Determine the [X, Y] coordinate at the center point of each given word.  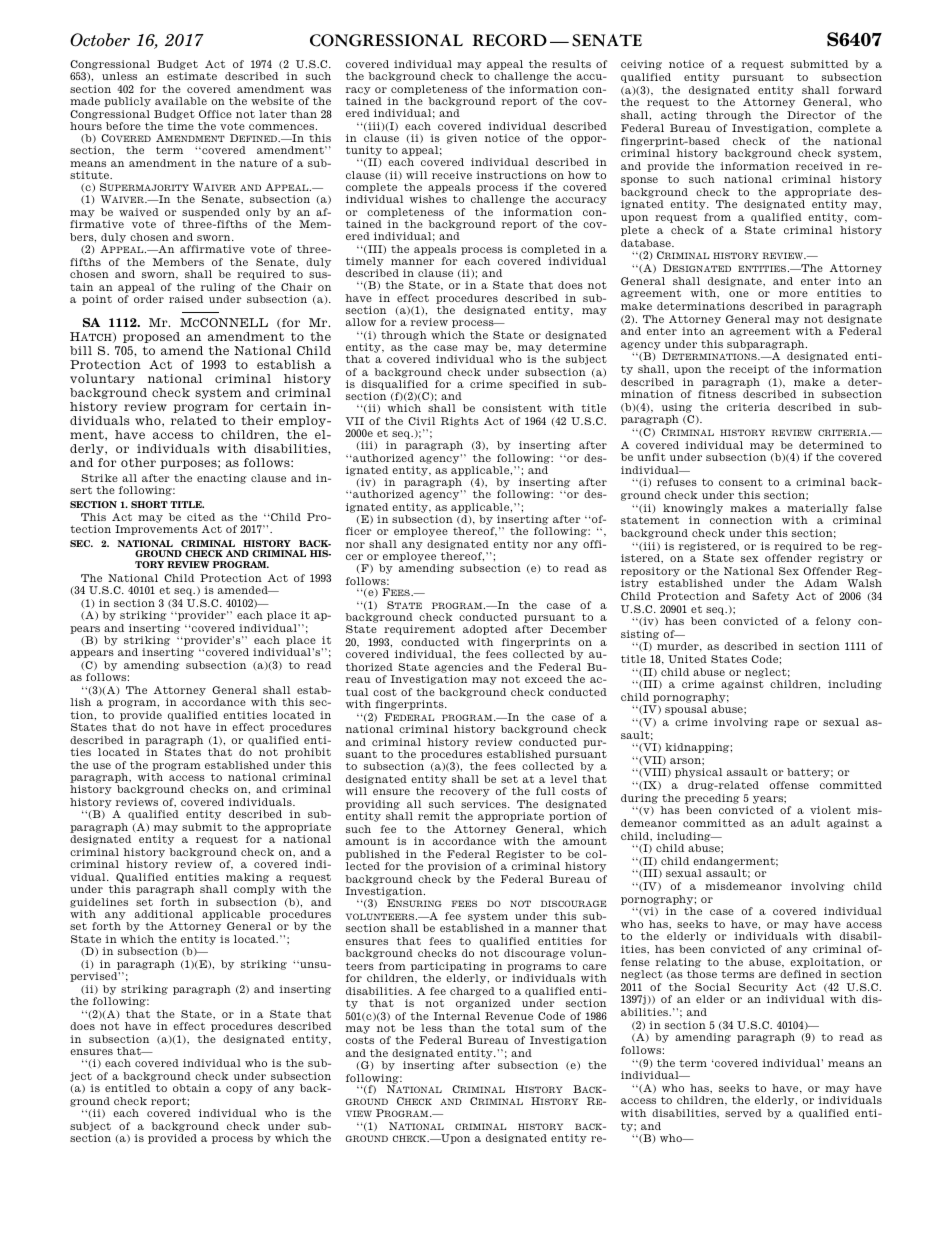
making [247, 878]
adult [805, 823]
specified [534, 385]
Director [811, 115]
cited [201, 517]
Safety [771, 597]
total [520, 1028]
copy [239, 1090]
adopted [485, 630]
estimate [192, 76]
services [485, 804]
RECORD [509, 40]
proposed [151, 337]
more [793, 294]
